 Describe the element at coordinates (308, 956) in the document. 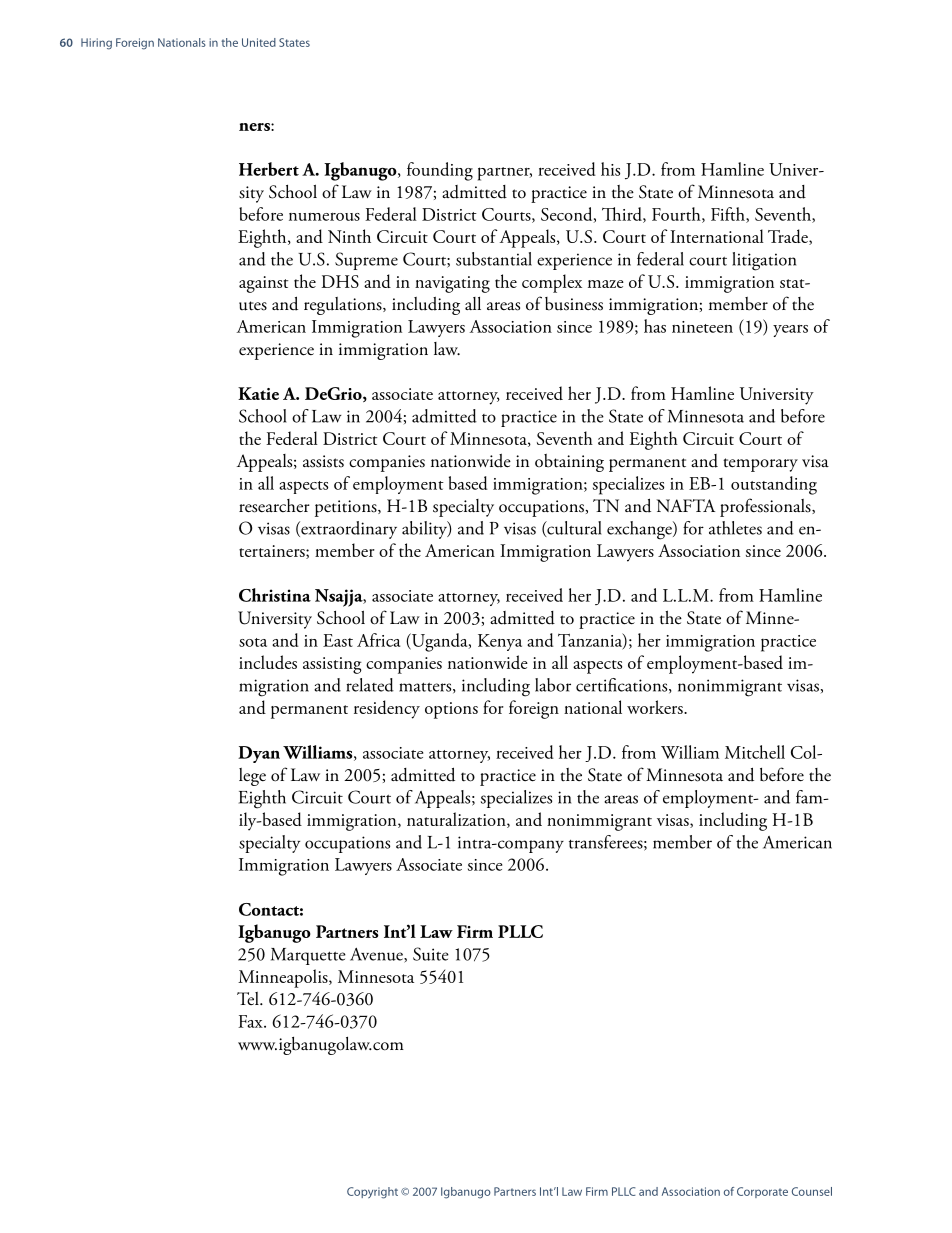

I see `Marquette` at that location.
